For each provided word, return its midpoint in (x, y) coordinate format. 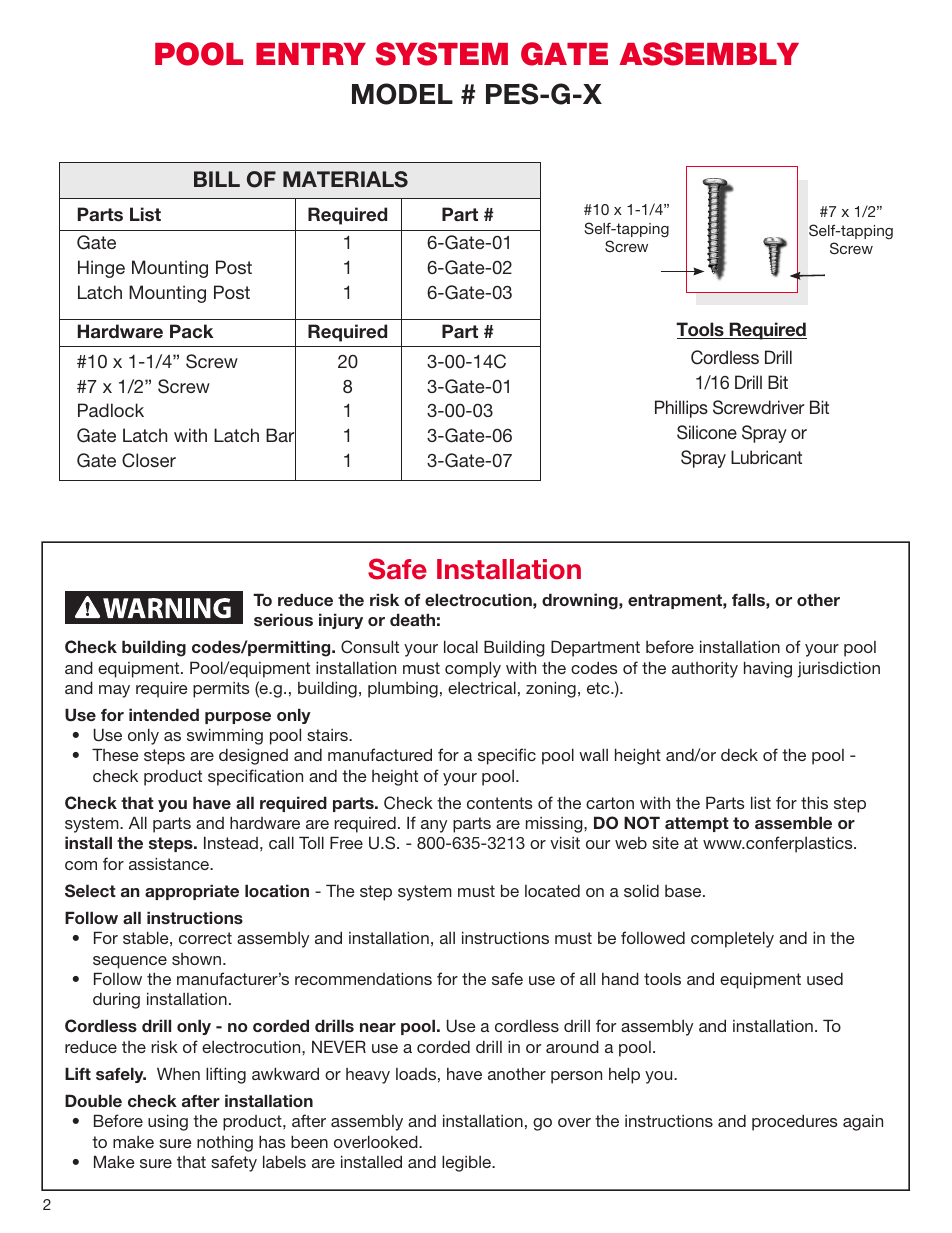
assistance (170, 863)
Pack (192, 331)
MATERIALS (345, 179)
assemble (793, 822)
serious (283, 619)
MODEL (402, 94)
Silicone (707, 432)
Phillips (681, 409)
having (768, 669)
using (168, 1122)
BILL (217, 179)
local (461, 646)
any (434, 826)
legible (467, 1163)
